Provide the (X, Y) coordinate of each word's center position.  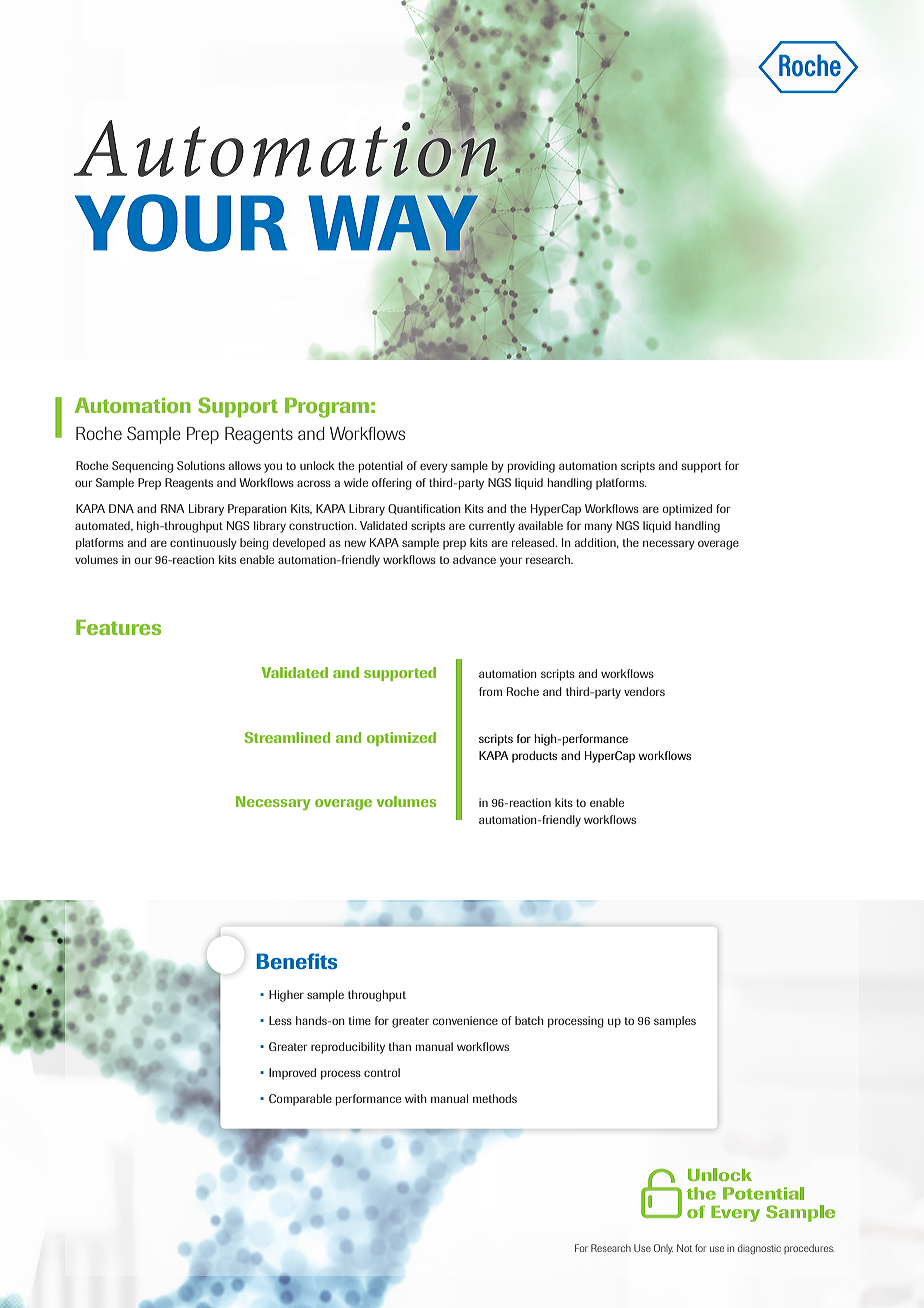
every (434, 468)
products (534, 757)
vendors (644, 691)
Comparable (300, 1100)
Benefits (296, 961)
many (598, 528)
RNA (173, 508)
